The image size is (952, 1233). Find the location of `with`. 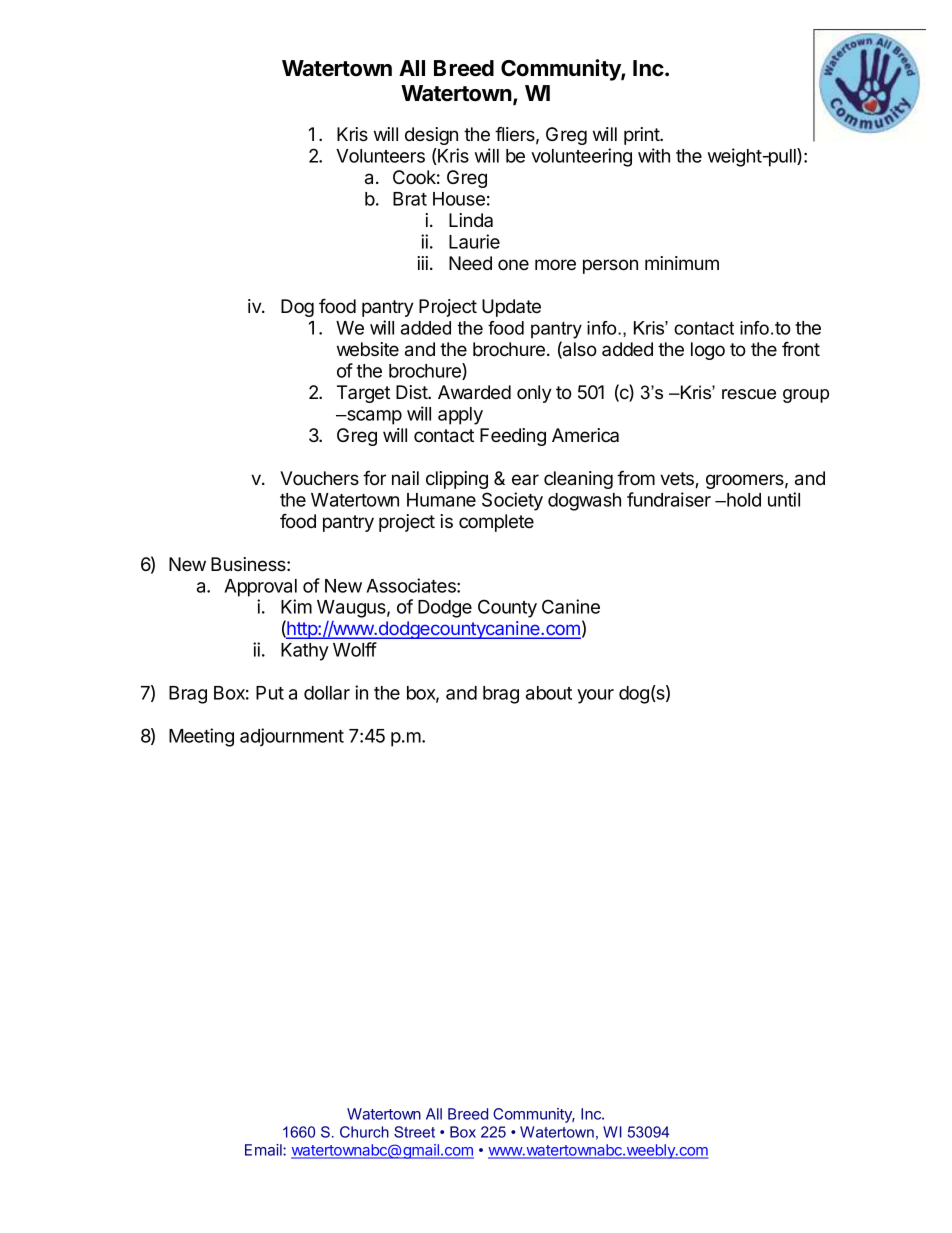

with is located at coordinates (654, 155).
